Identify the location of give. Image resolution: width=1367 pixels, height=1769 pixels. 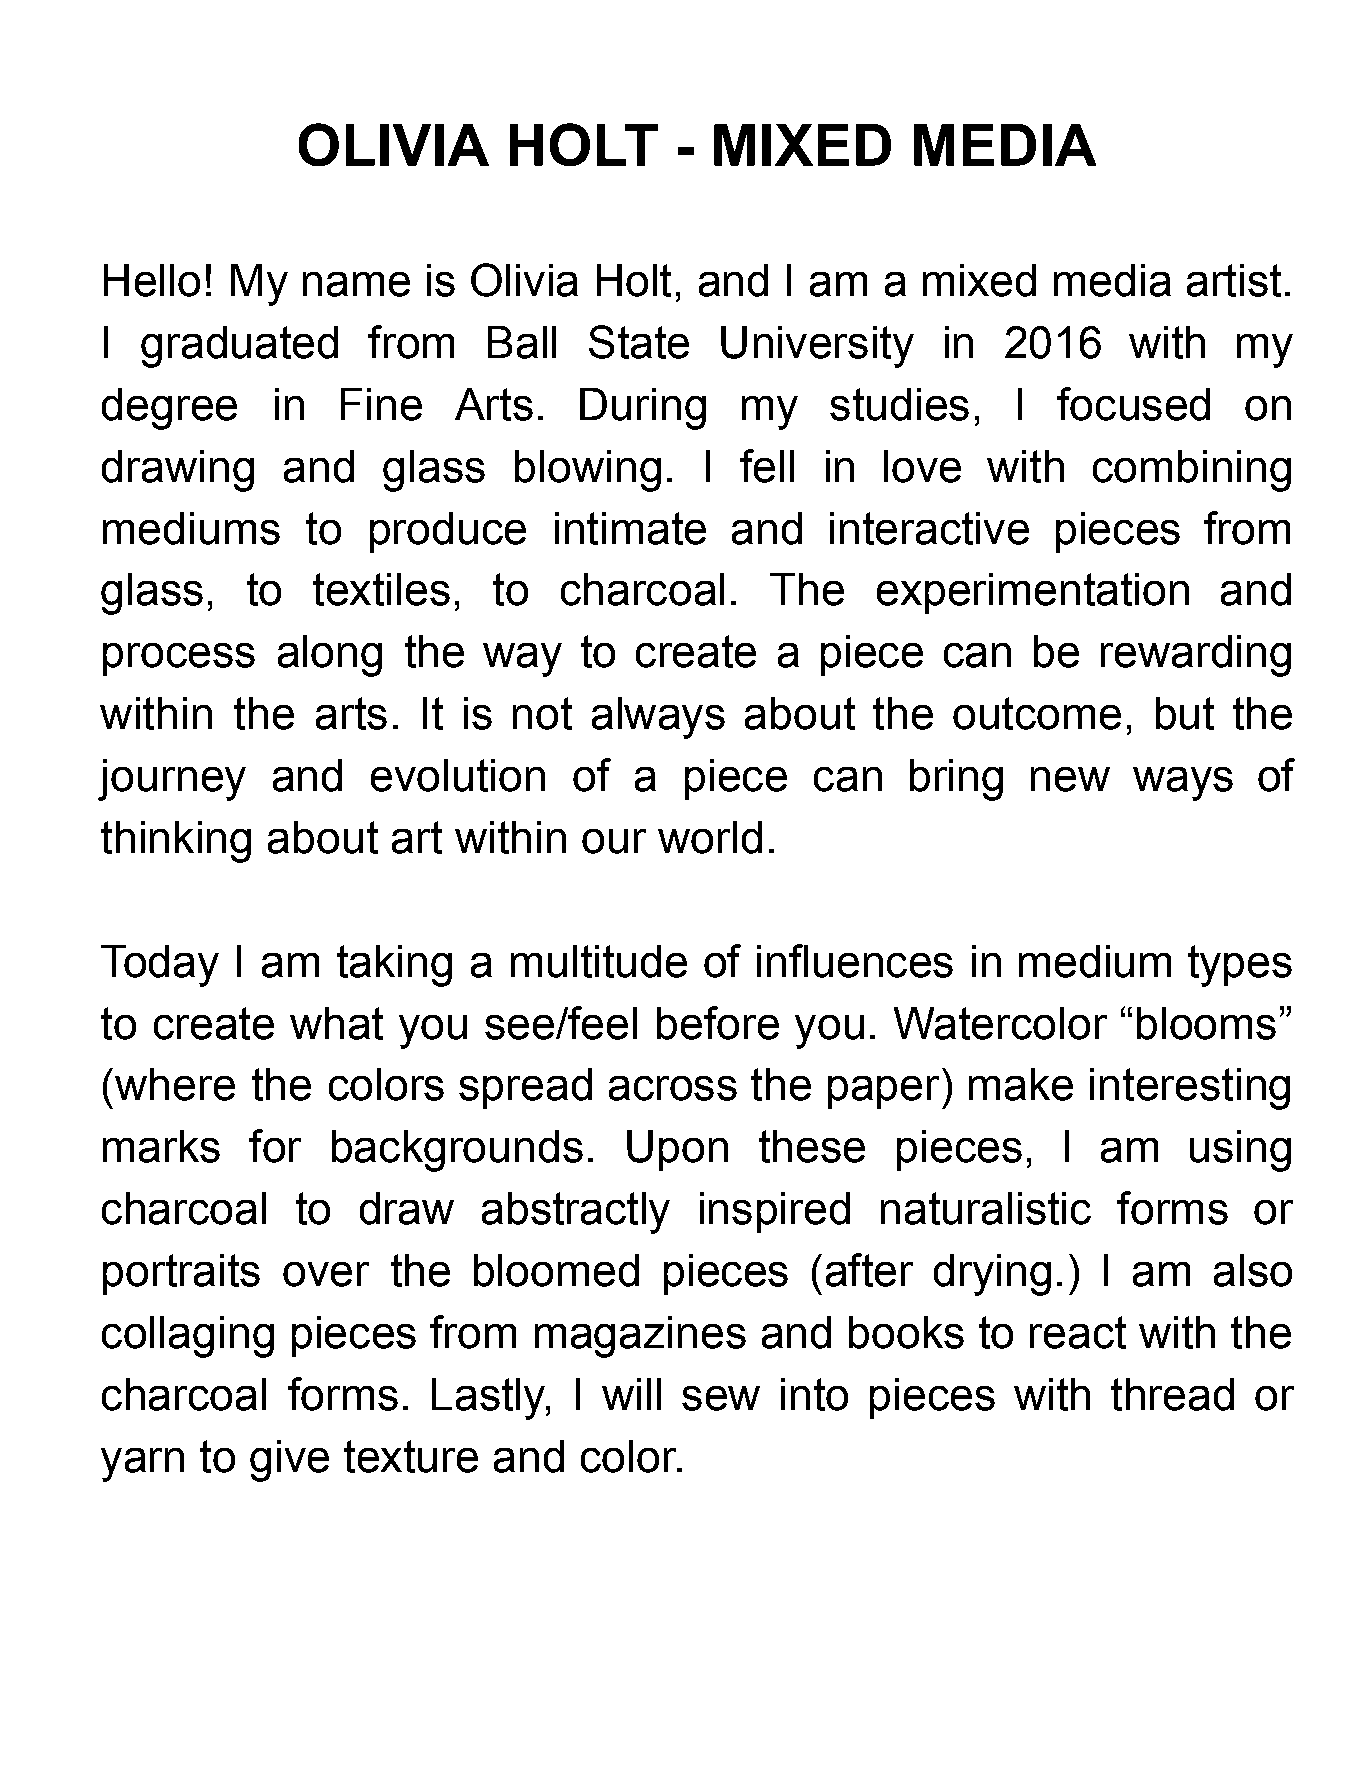
(289, 1461).
